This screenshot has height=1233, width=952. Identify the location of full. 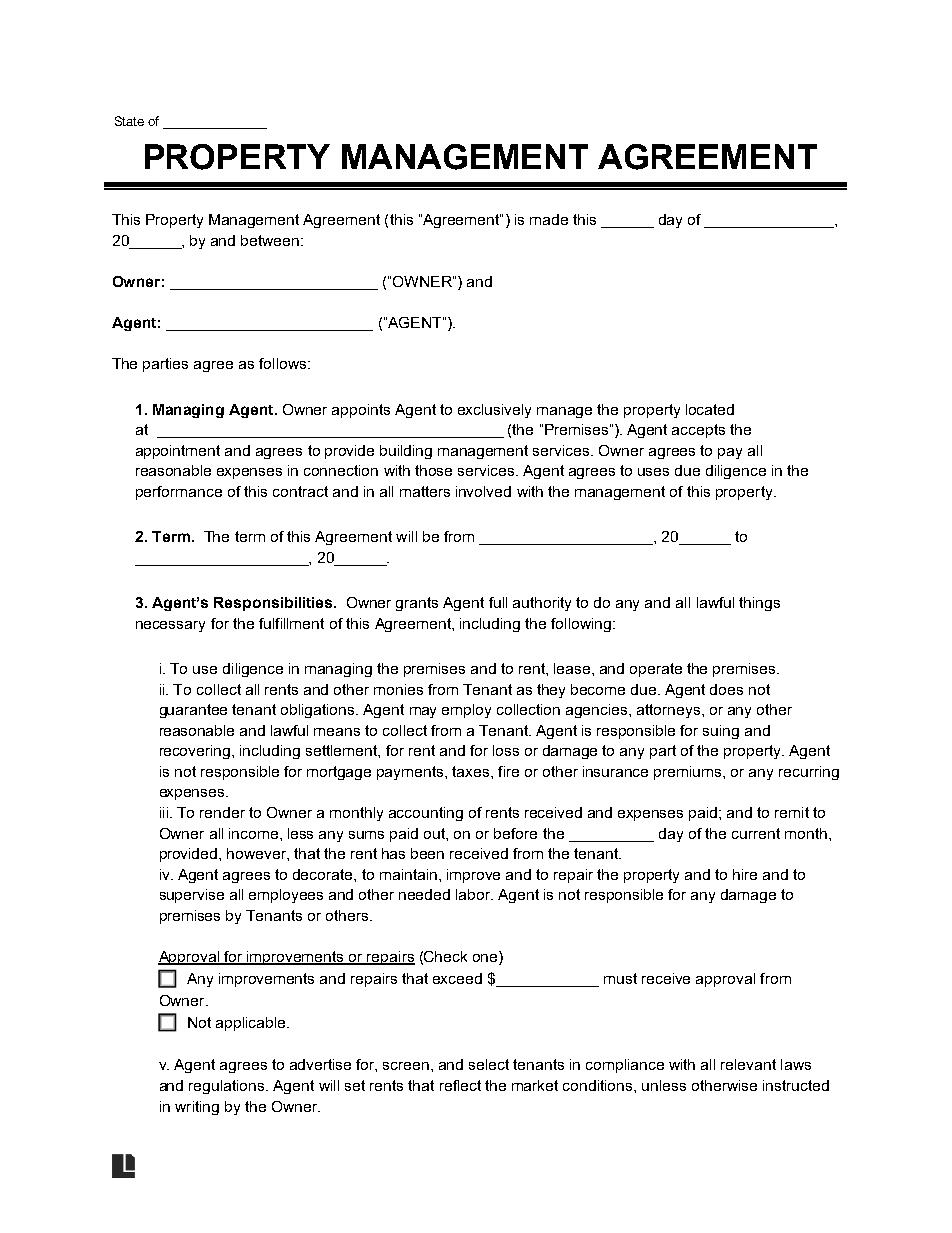
(498, 602).
